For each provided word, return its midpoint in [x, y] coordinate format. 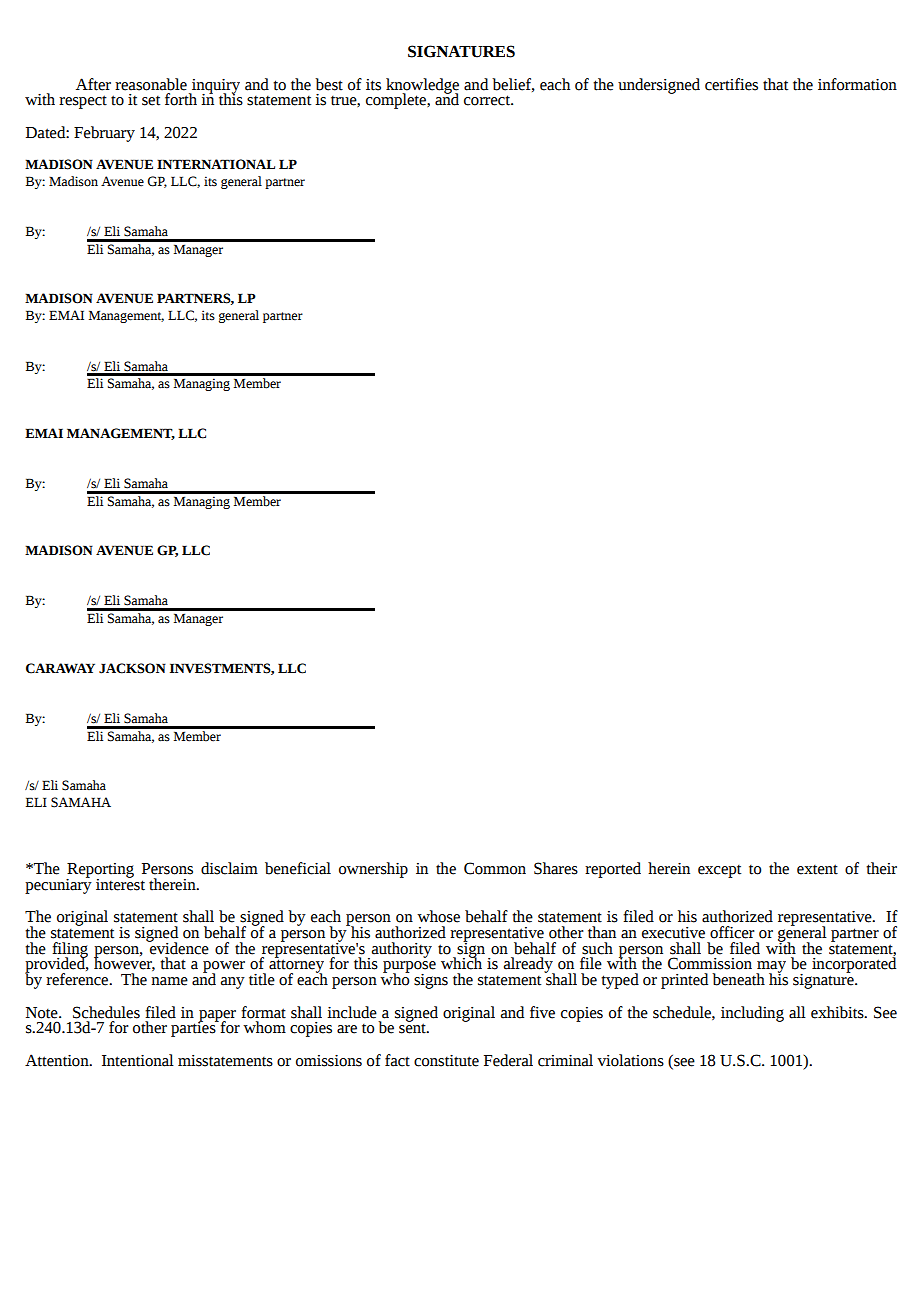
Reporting [100, 871]
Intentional [138, 1060]
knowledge [422, 87]
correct [488, 100]
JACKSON [132, 668]
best [329, 84]
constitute [446, 1061]
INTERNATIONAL [216, 164]
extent [817, 869]
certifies [731, 84]
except [719, 871]
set [151, 101]
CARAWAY [60, 668]
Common [495, 868]
